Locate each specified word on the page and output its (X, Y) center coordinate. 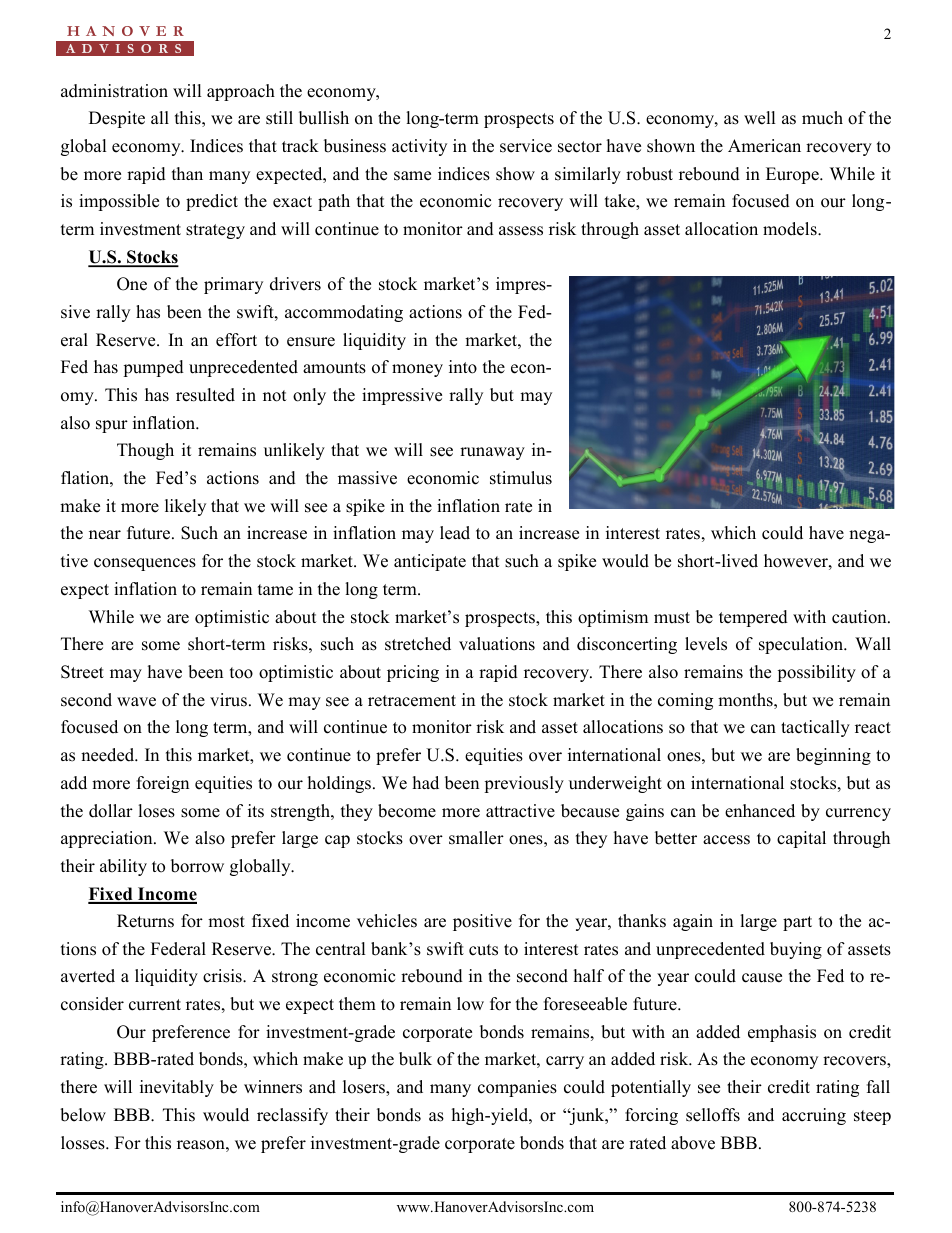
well (760, 118)
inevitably (177, 1088)
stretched (418, 644)
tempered (753, 618)
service (526, 146)
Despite (117, 119)
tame (275, 590)
